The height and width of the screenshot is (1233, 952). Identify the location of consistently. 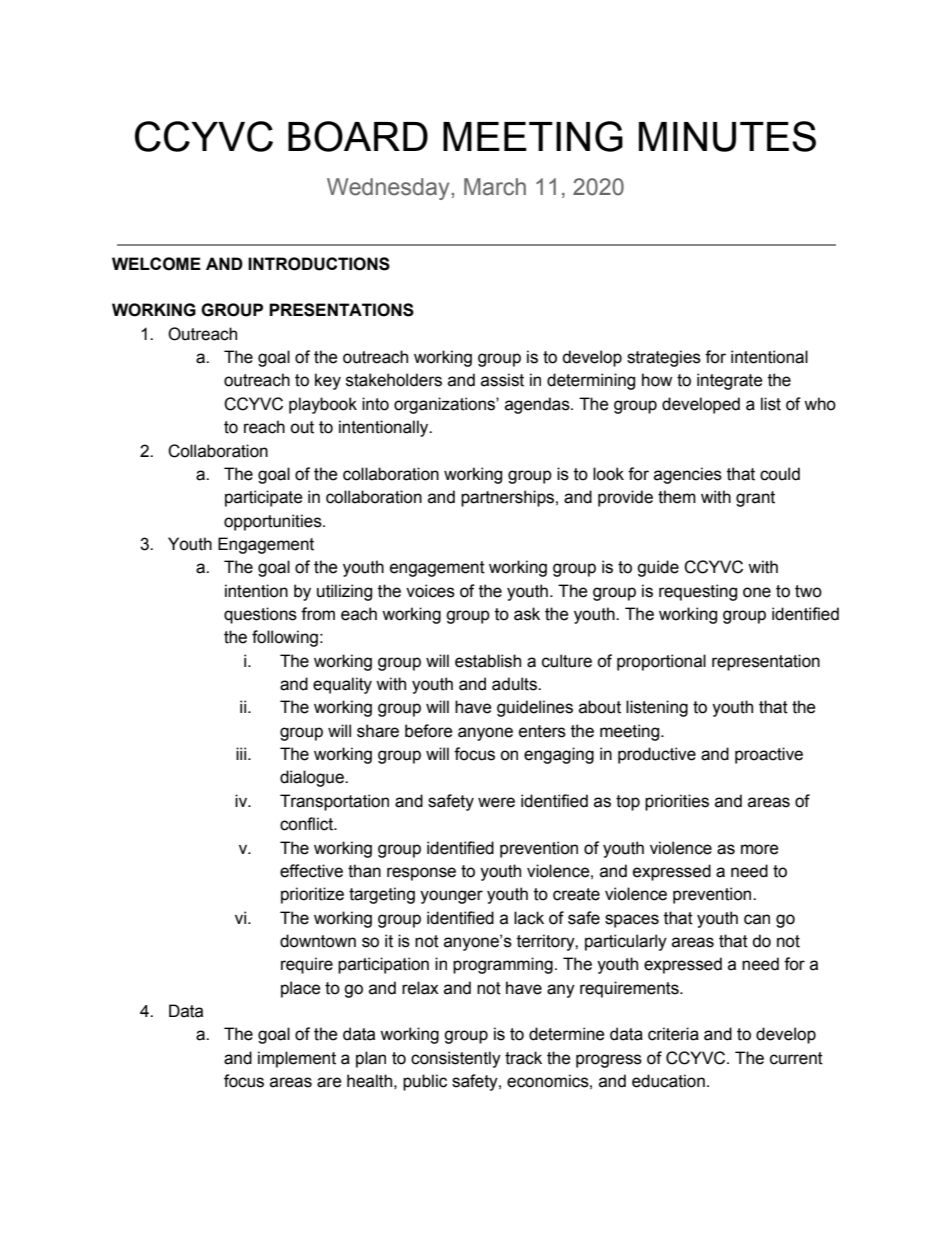
(456, 1059).
